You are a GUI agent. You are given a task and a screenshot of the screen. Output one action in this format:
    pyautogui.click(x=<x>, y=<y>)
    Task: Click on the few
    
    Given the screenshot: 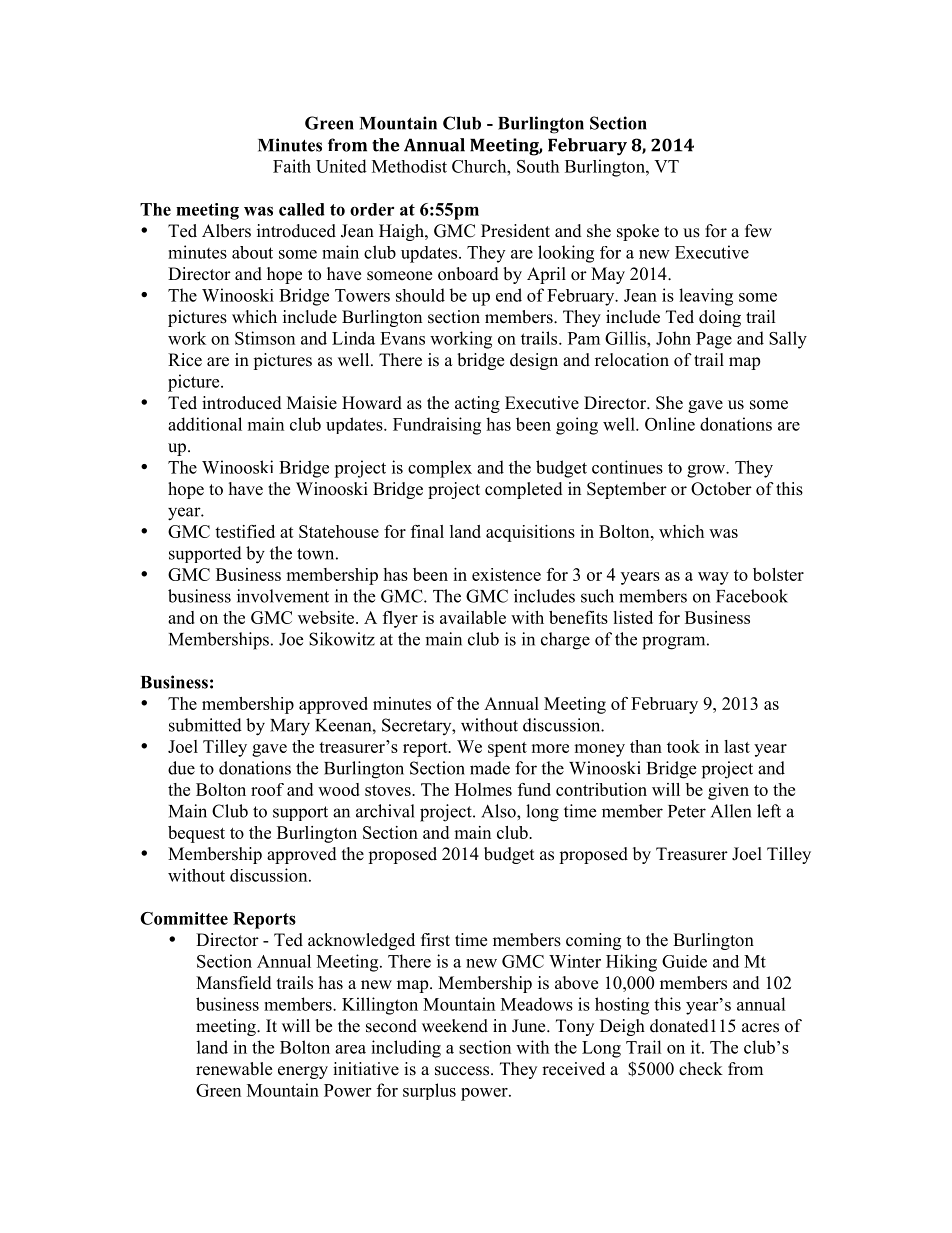 What is the action you would take?
    pyautogui.click(x=758, y=231)
